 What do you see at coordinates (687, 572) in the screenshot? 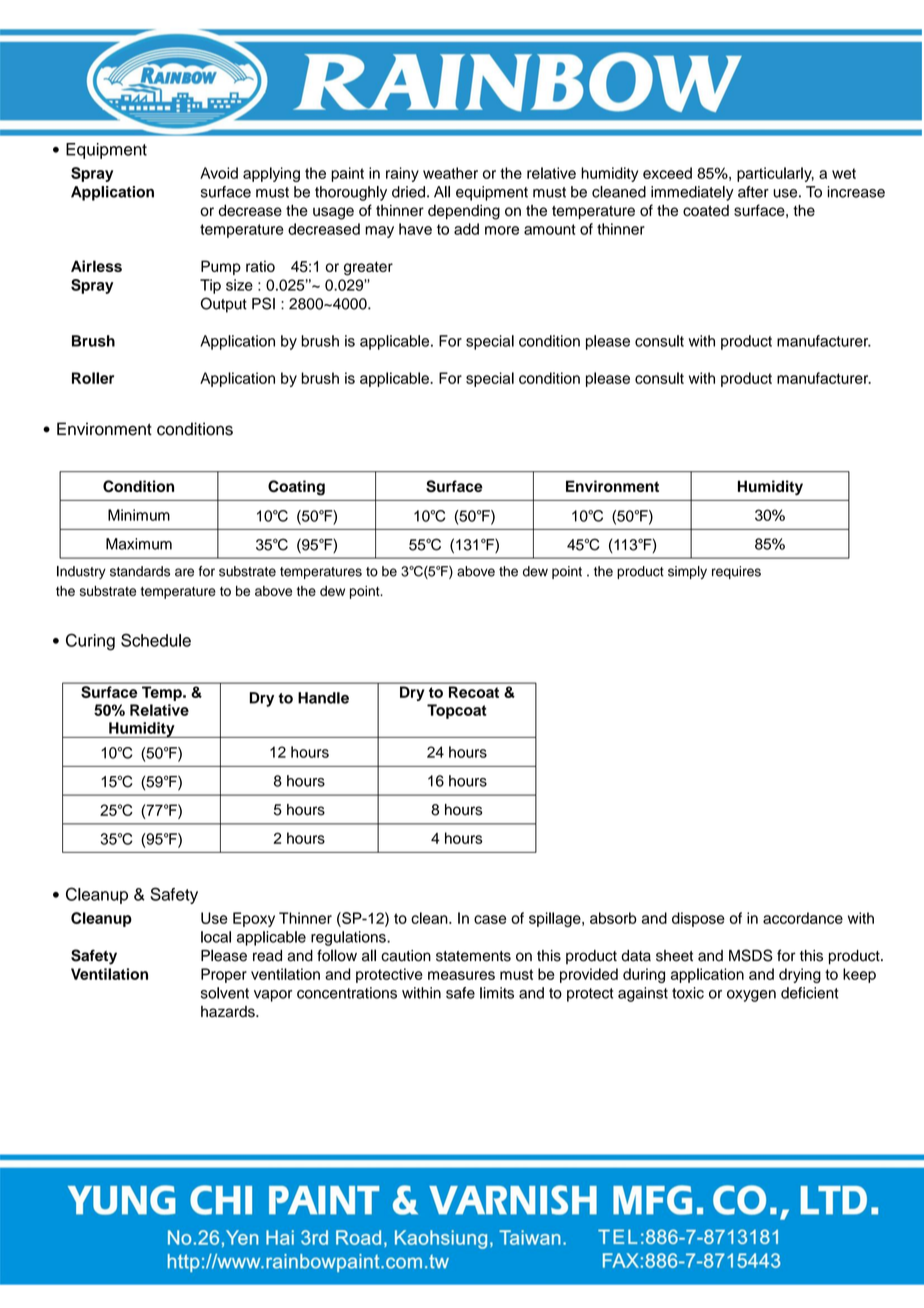
I see `simply` at bounding box center [687, 572].
